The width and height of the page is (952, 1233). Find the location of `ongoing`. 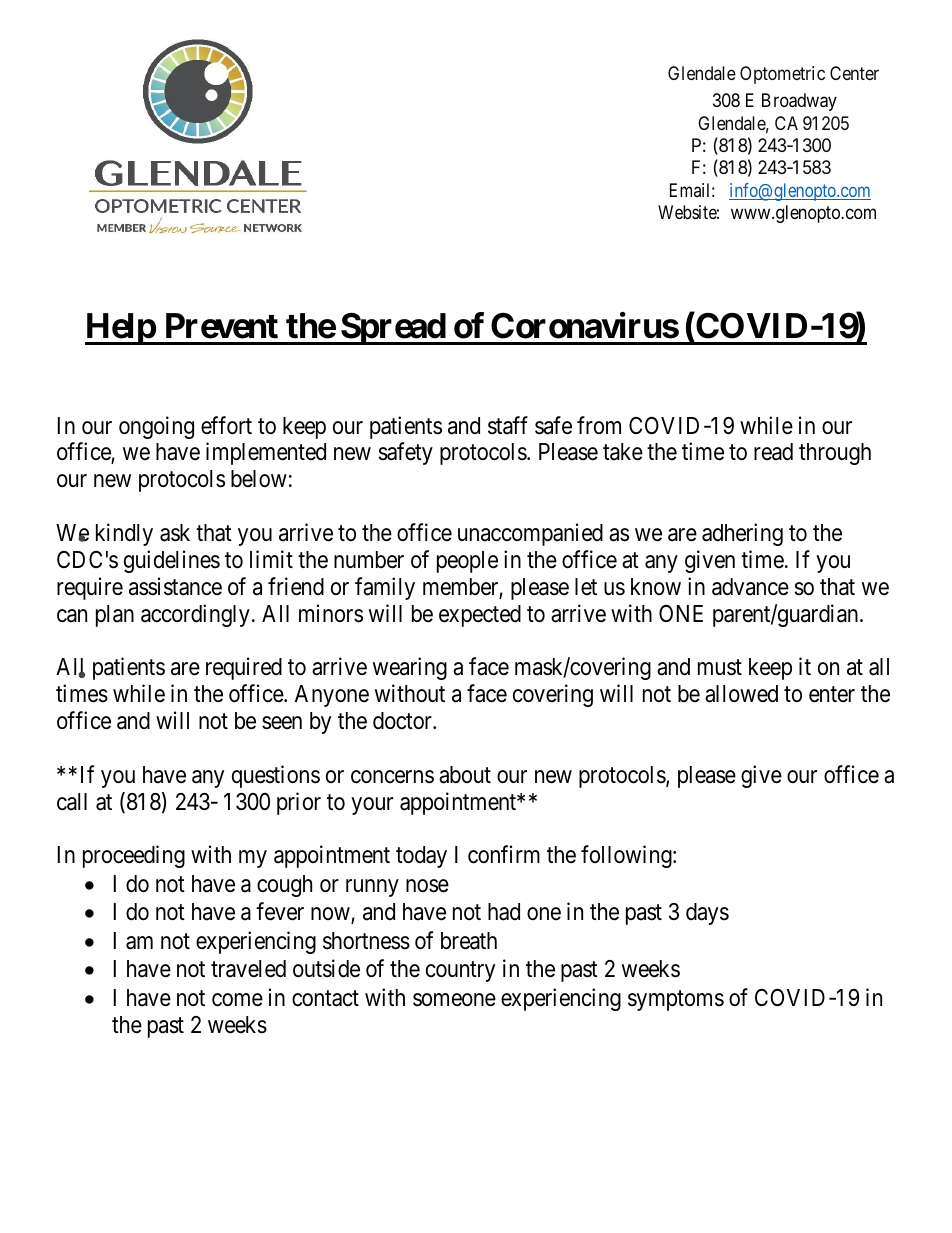

ongoing is located at coordinates (156, 427).
